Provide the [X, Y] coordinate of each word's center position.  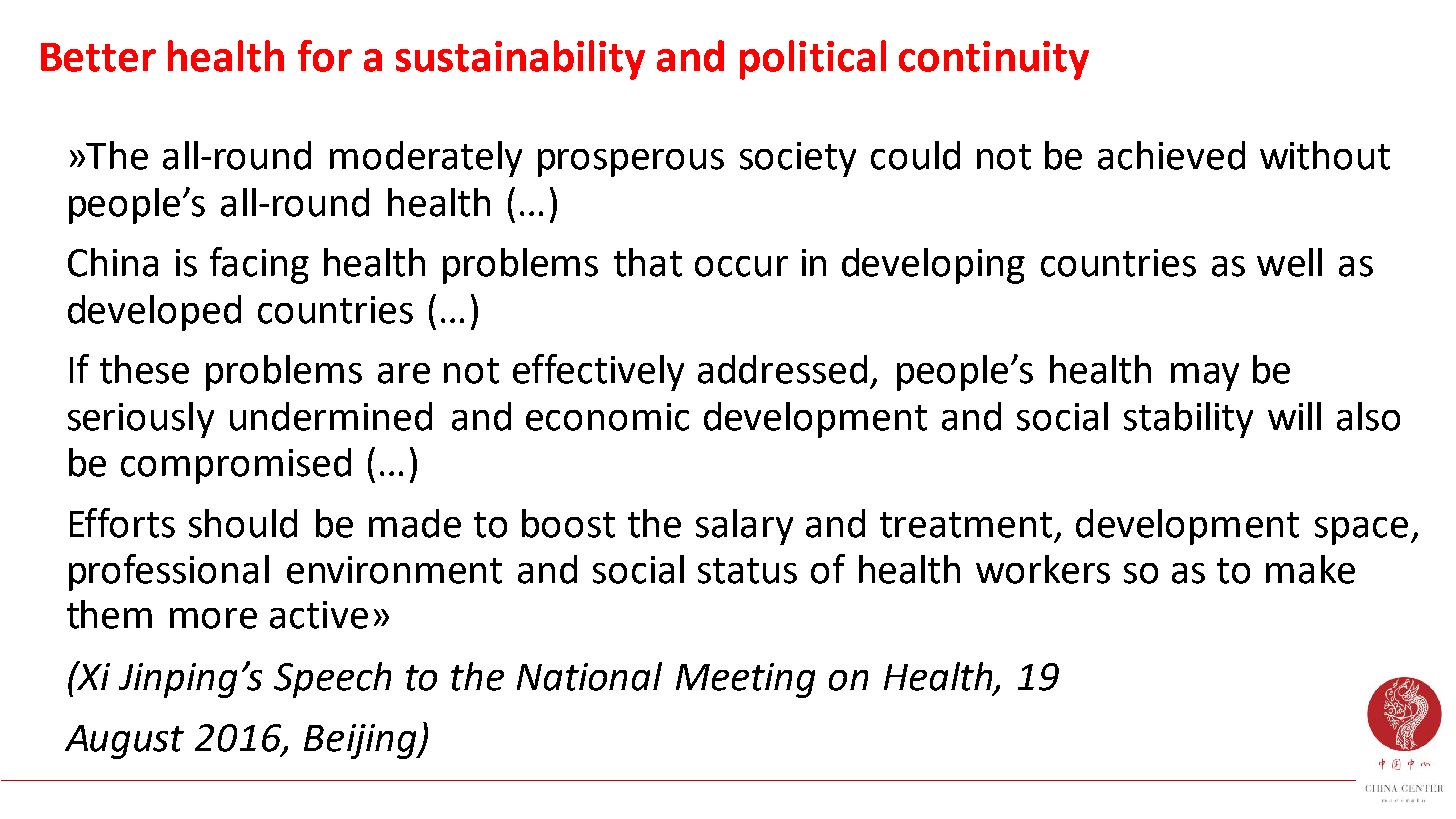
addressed [782, 369]
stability [1188, 420]
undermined [331, 416]
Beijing [361, 741]
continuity [994, 60]
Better [98, 57]
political [813, 60]
